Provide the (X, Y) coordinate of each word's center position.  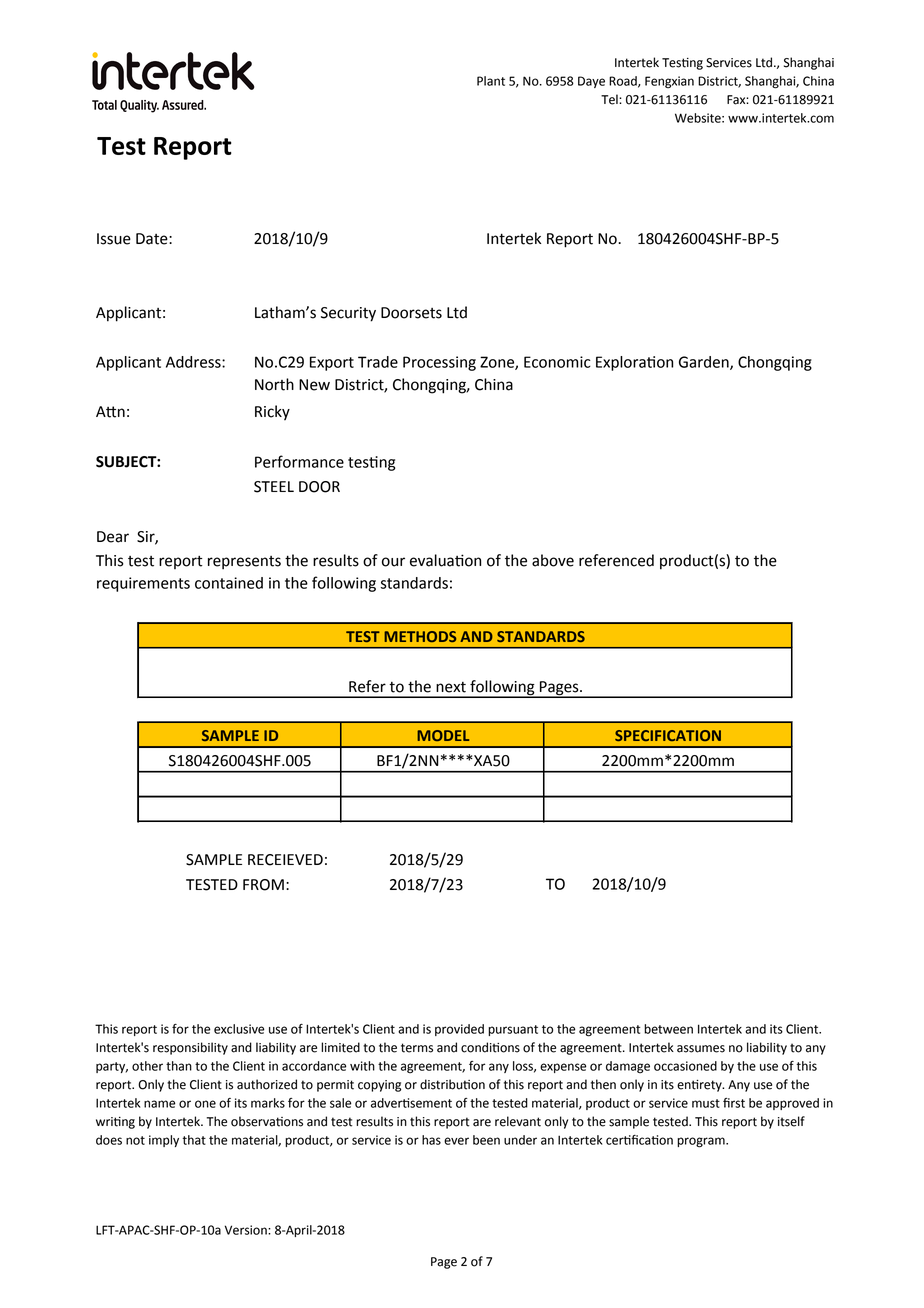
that (194, 1140)
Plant (491, 81)
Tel (610, 99)
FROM (263, 885)
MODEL (443, 735)
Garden (705, 363)
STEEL (274, 487)
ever (456, 1141)
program (702, 1142)
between (668, 1029)
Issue (114, 239)
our (393, 562)
